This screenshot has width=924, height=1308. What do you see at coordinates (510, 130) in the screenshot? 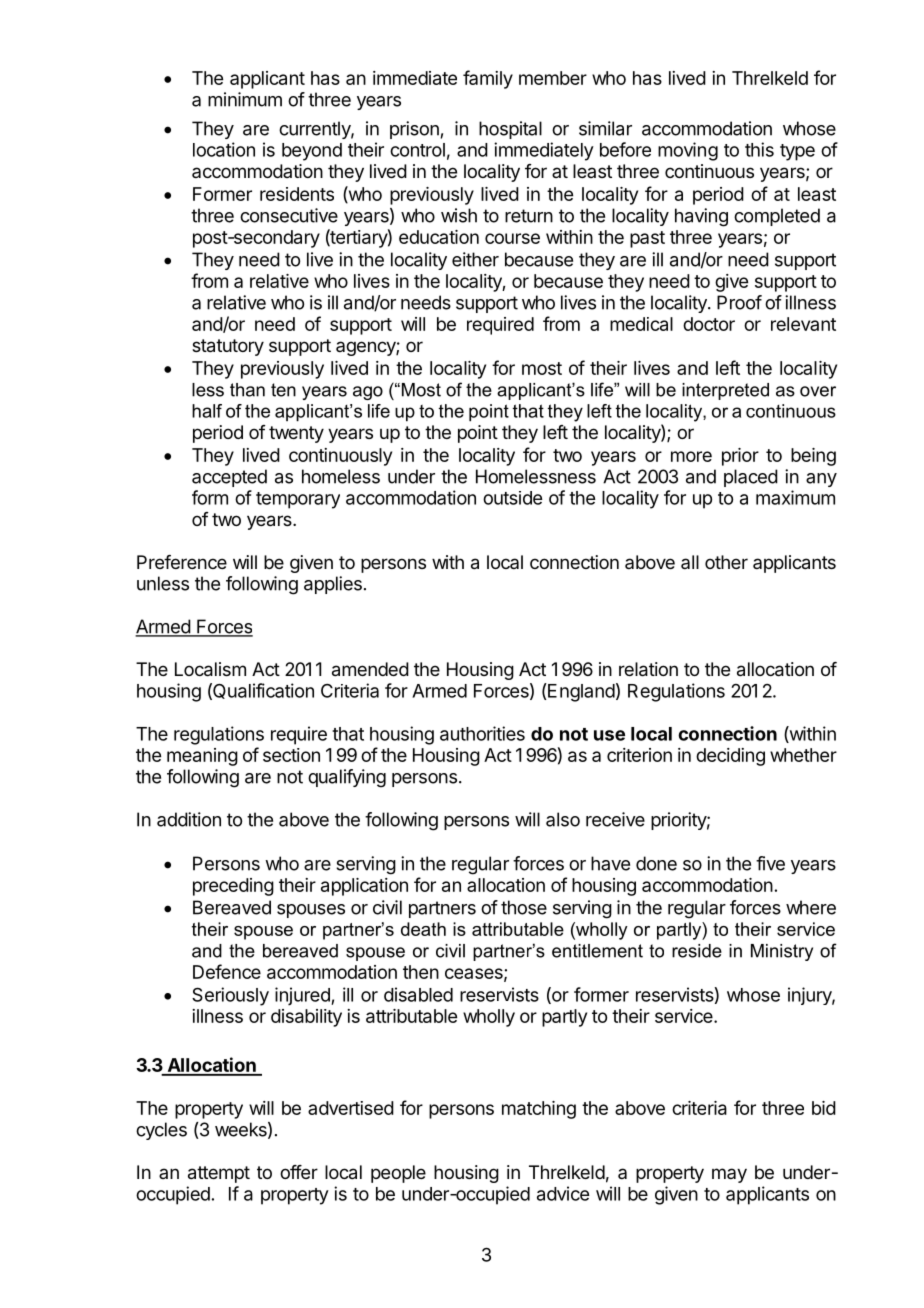
I see `hospital` at bounding box center [510, 130].
